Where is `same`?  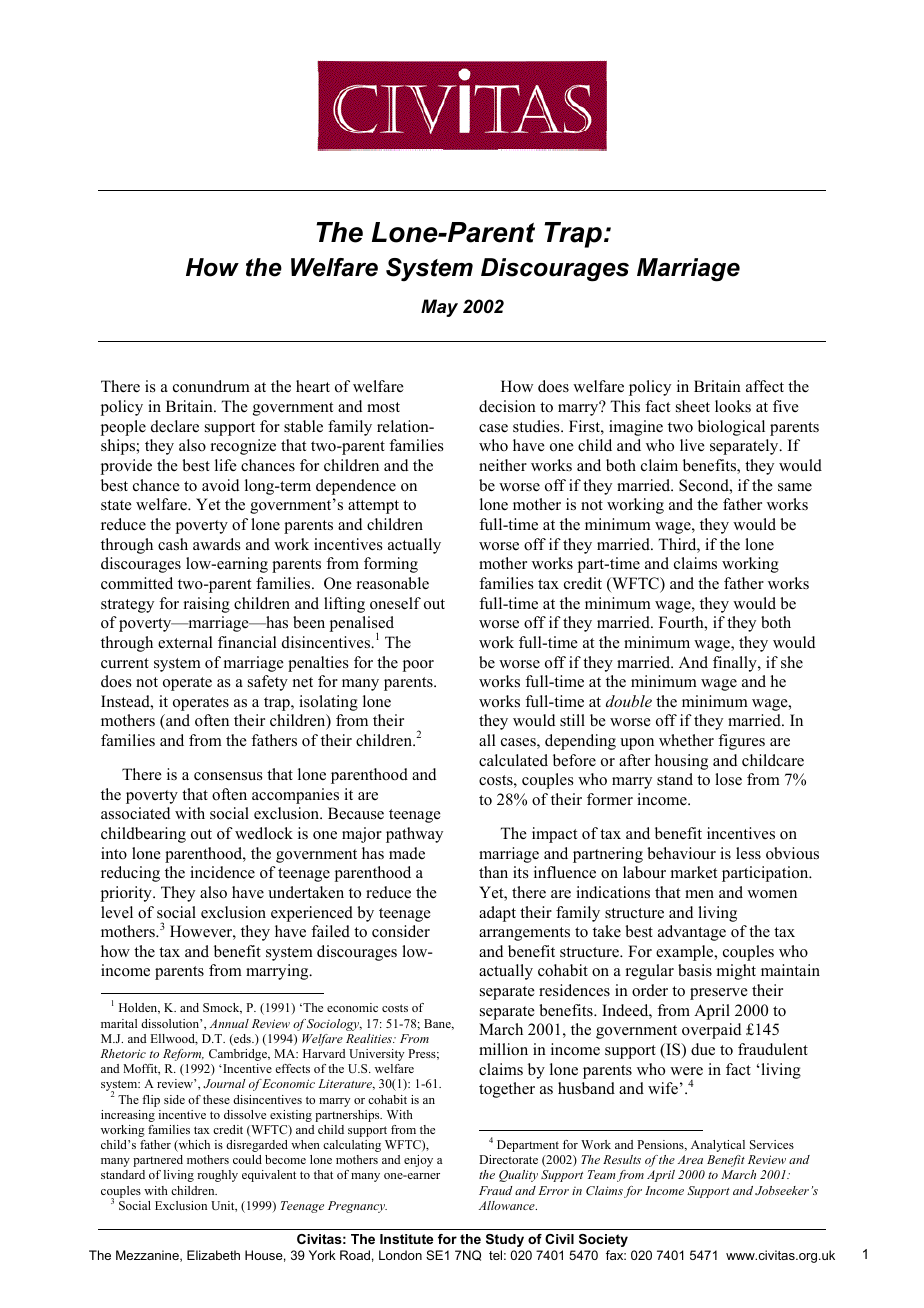
same is located at coordinates (795, 487).
